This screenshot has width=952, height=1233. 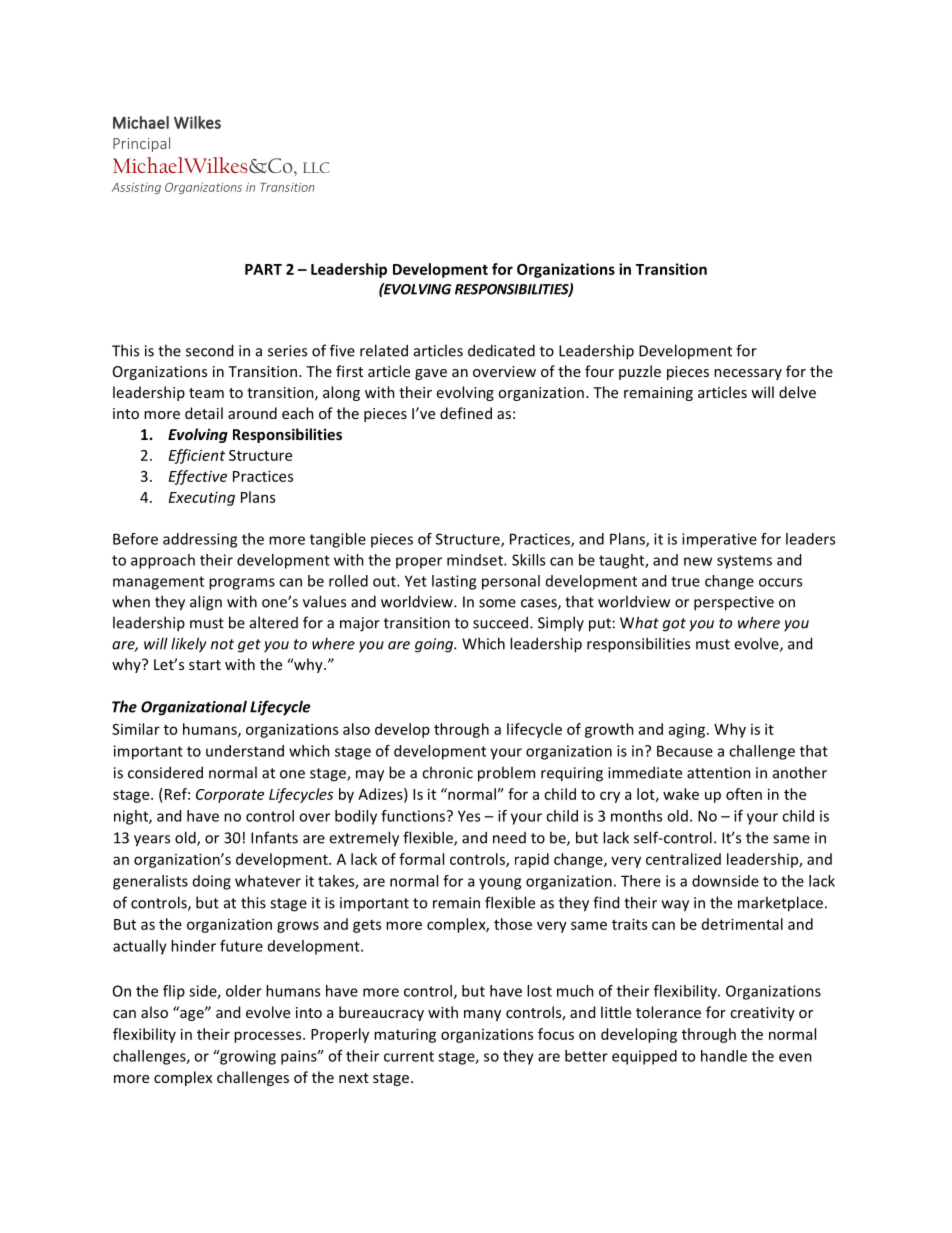 What do you see at coordinates (724, 1056) in the screenshot?
I see `handle` at bounding box center [724, 1056].
